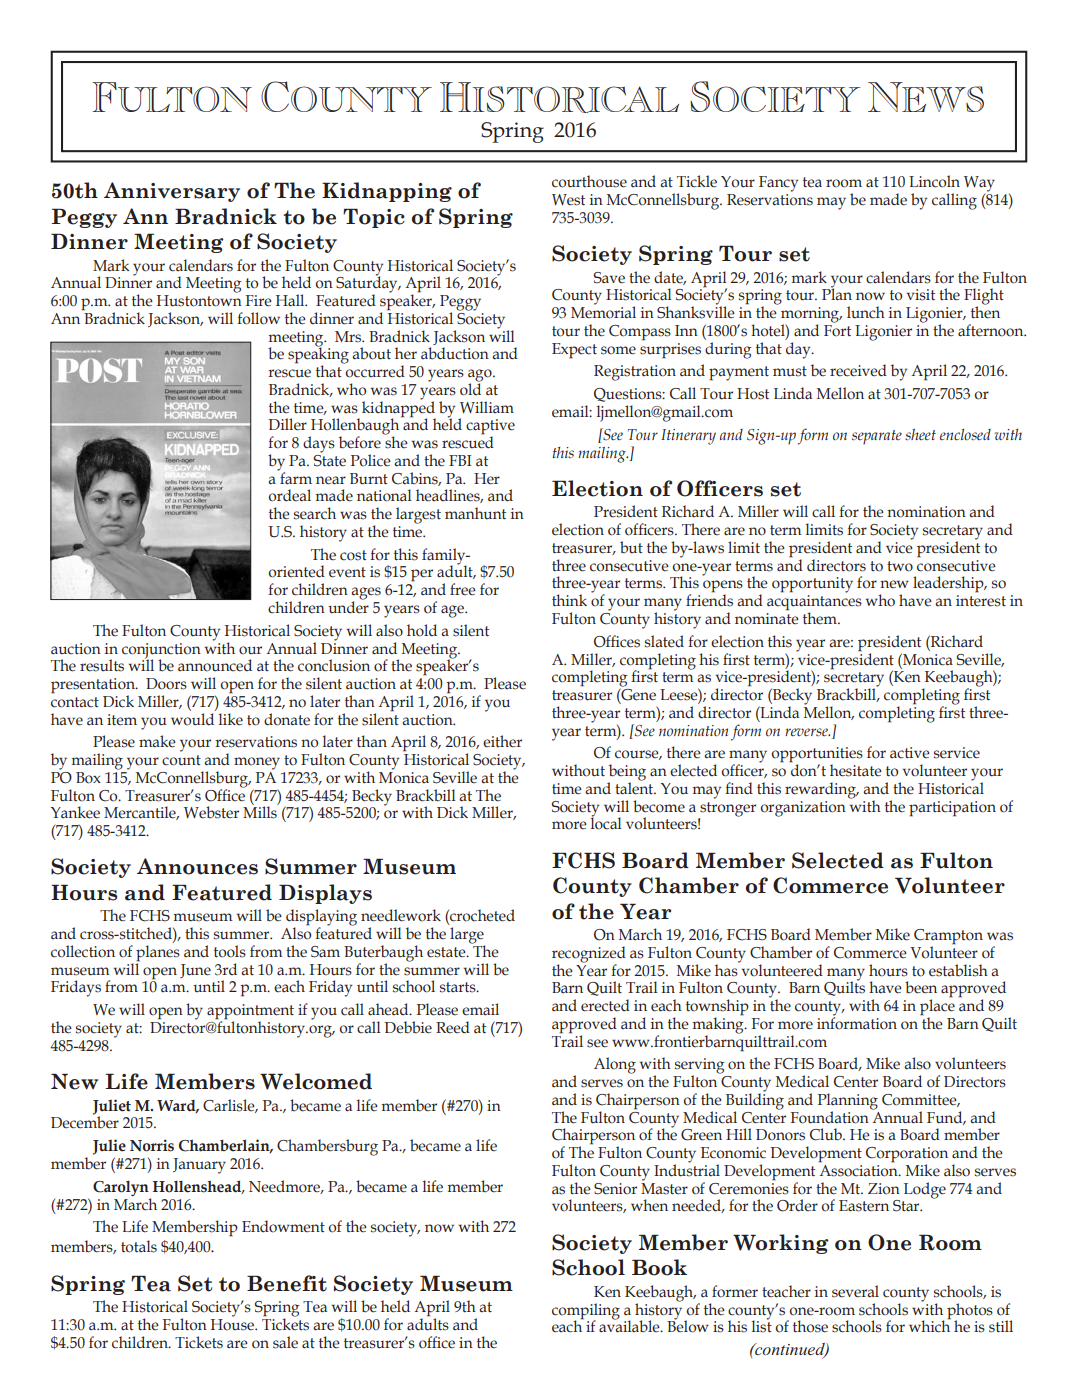 The image size is (1078, 1395). Describe the element at coordinates (877, 437) in the screenshot. I see `separate` at that location.
